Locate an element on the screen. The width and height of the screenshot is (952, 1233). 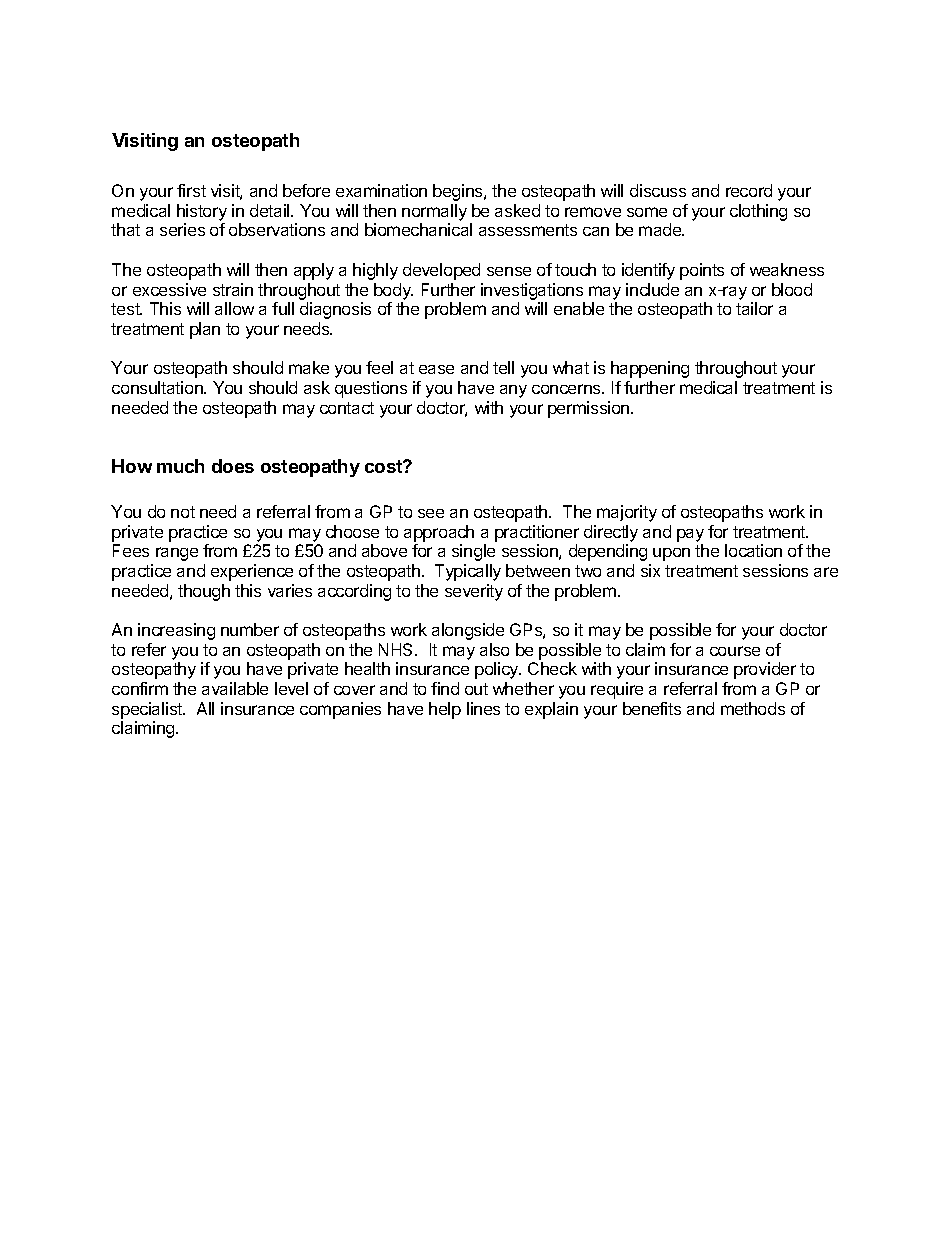
clothing is located at coordinates (758, 212).
